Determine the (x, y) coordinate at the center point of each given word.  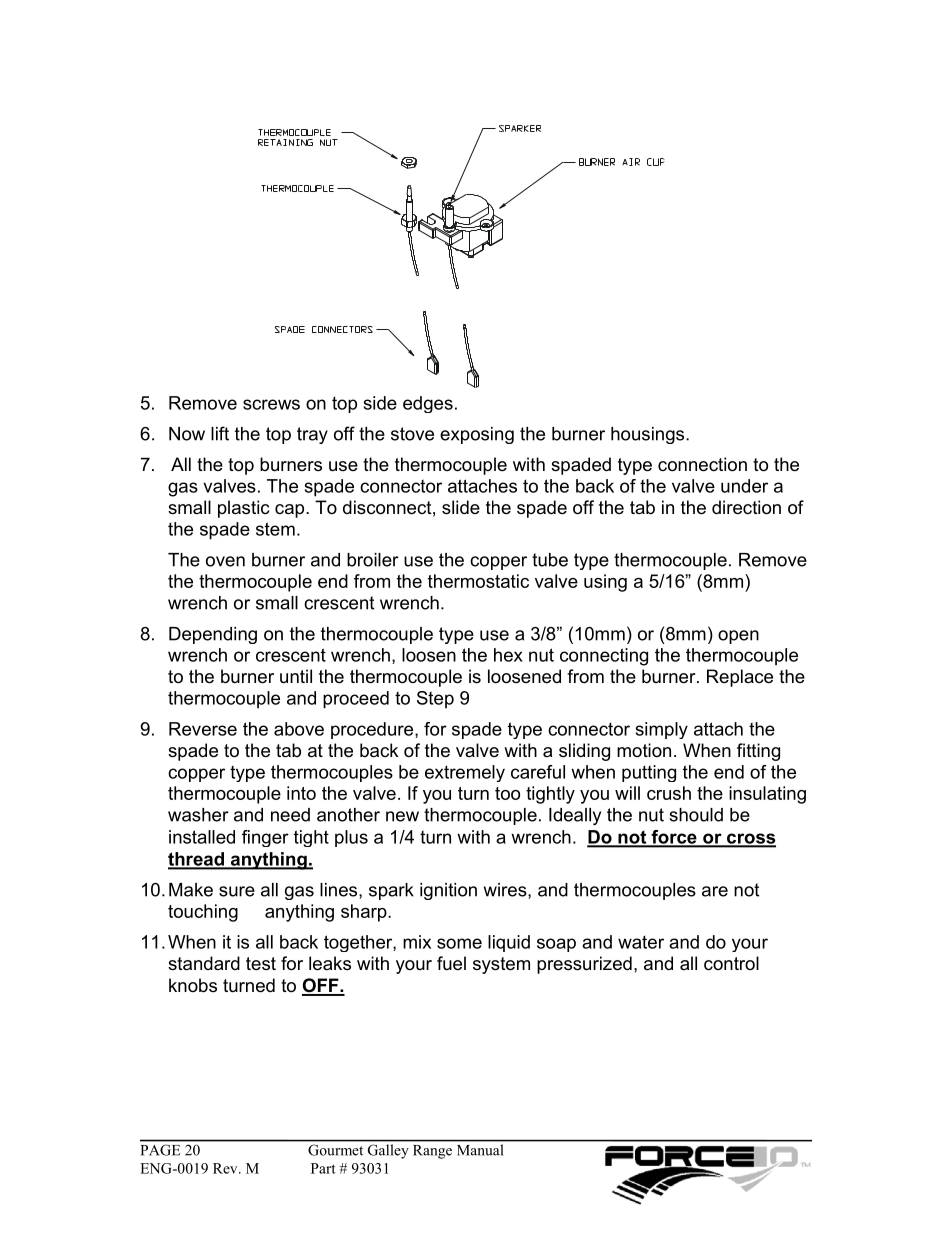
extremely (465, 773)
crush (669, 793)
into (301, 793)
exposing (477, 435)
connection (702, 464)
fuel (451, 963)
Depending (213, 635)
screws (271, 404)
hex (508, 655)
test (261, 963)
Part (323, 1168)
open (738, 637)
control (731, 963)
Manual (480, 1150)
